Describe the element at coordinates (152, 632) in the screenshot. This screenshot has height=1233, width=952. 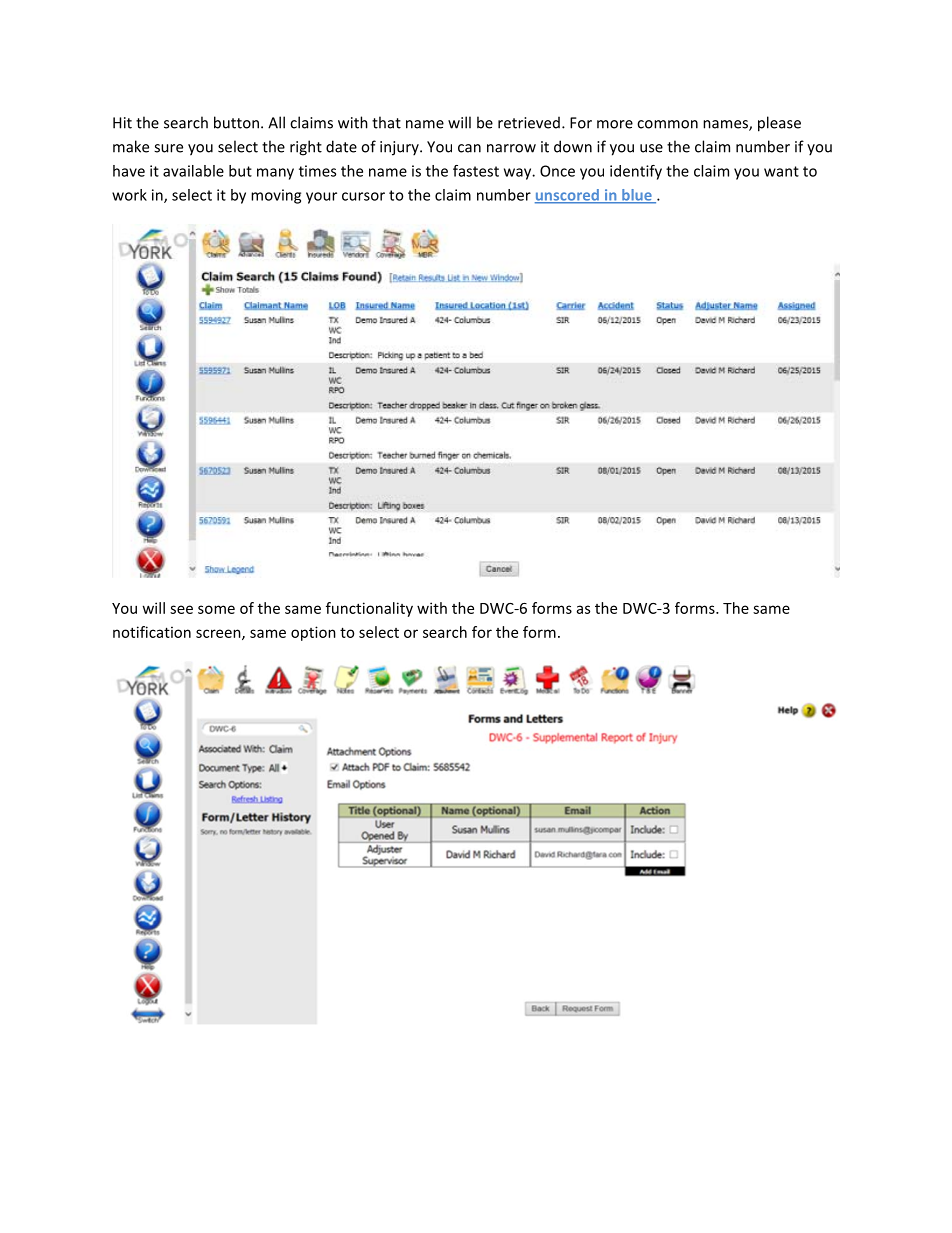
I see `notification` at that location.
